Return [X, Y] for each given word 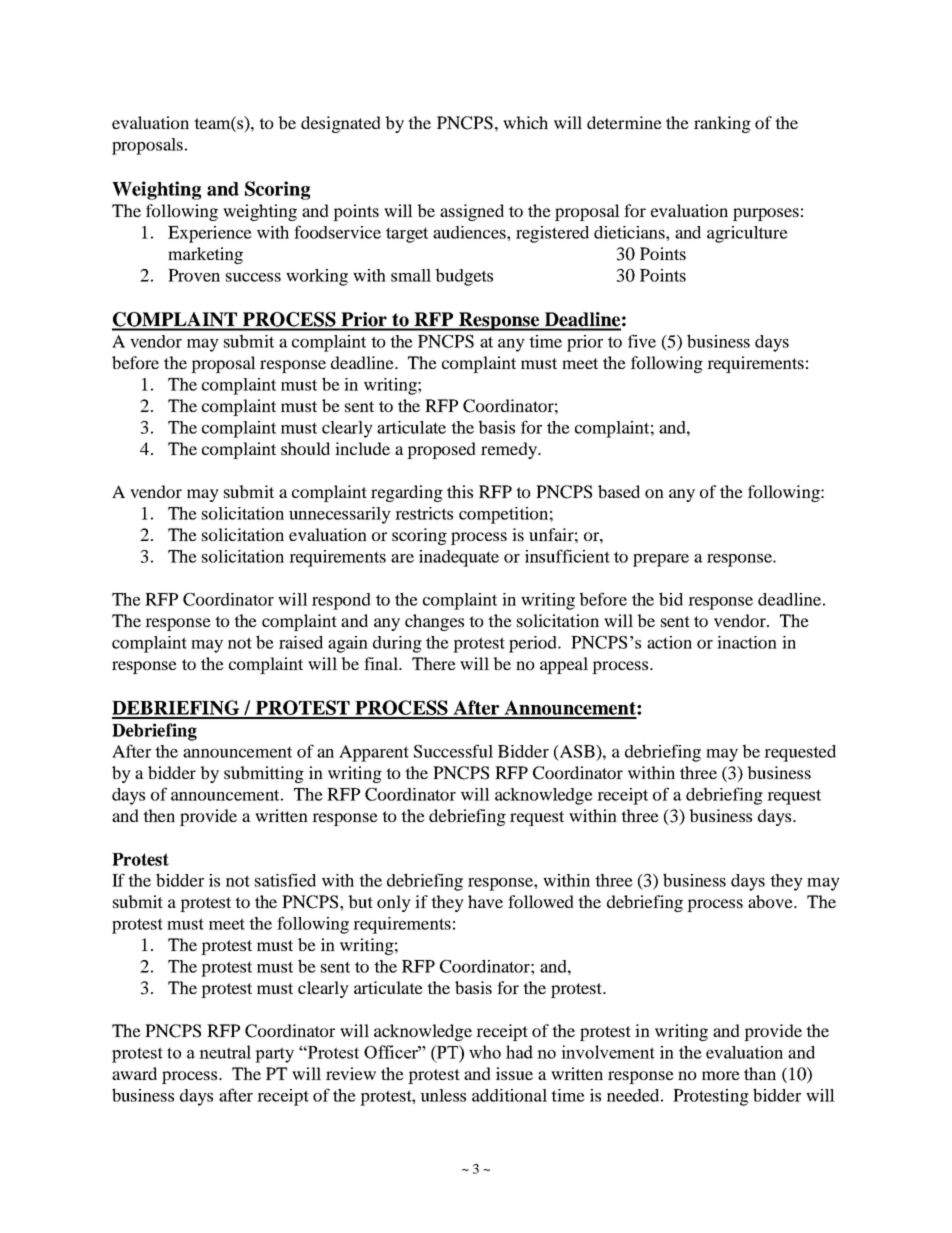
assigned [472, 212]
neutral [225, 1052]
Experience [210, 234]
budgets [464, 277]
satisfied [285, 880]
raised [301, 642]
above [771, 901]
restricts [424, 513]
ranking [722, 124]
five [642, 341]
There [434, 663]
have [485, 901]
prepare [661, 560]
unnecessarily [340, 515]
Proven [194, 275]
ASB [577, 751]
